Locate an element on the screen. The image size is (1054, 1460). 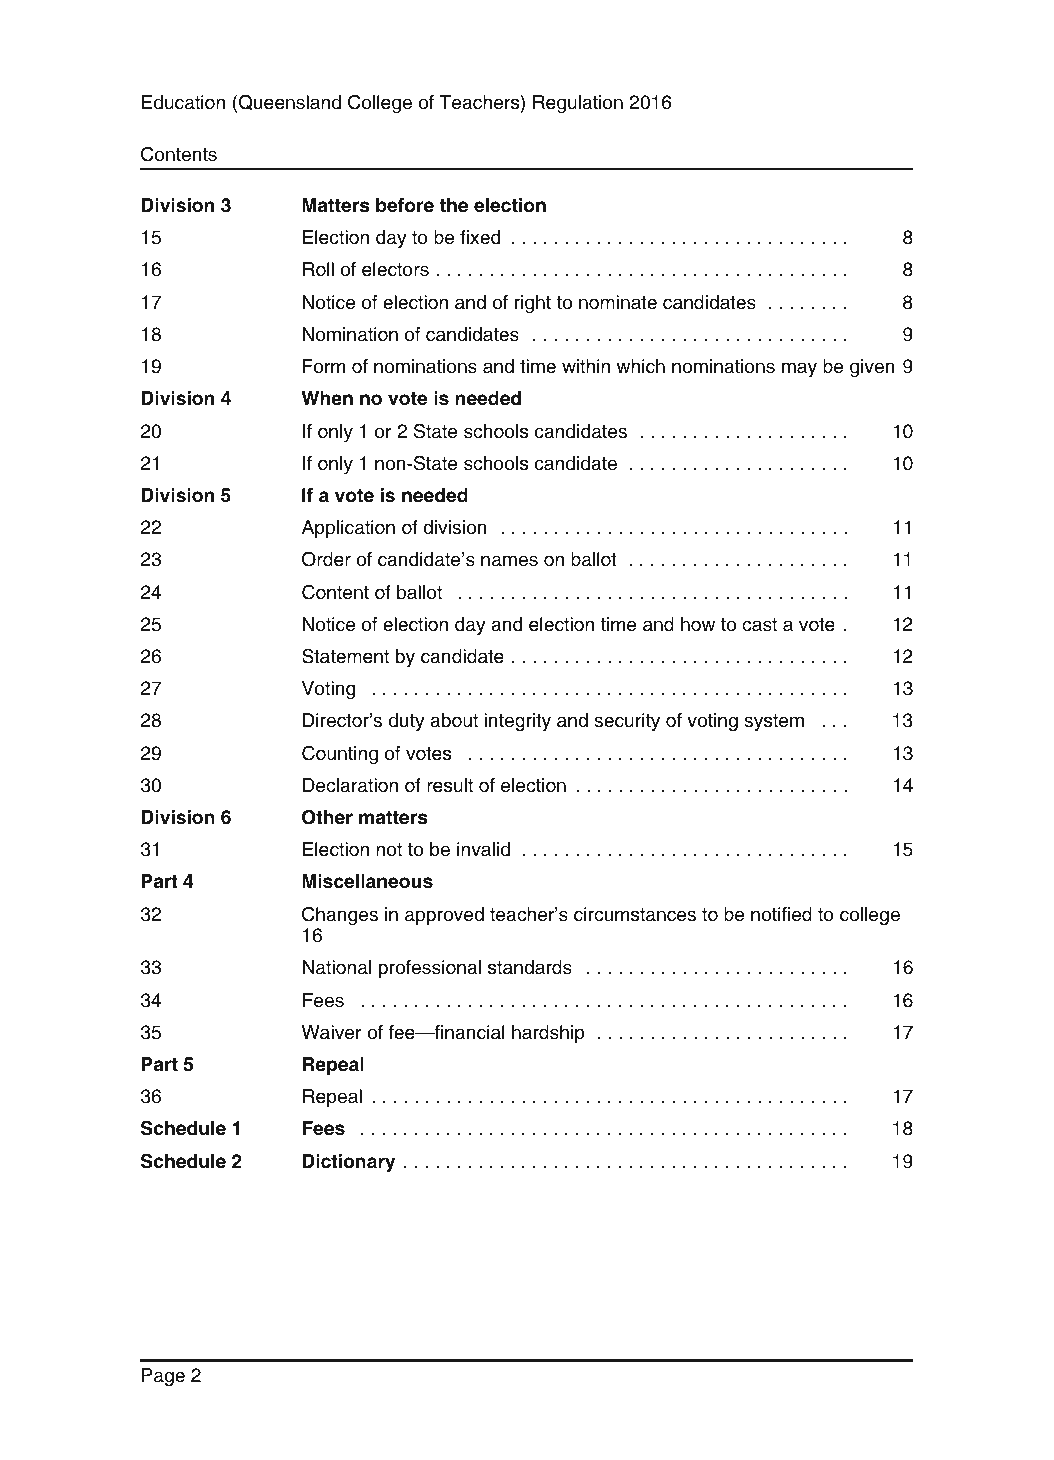
Regulation is located at coordinates (578, 104).
